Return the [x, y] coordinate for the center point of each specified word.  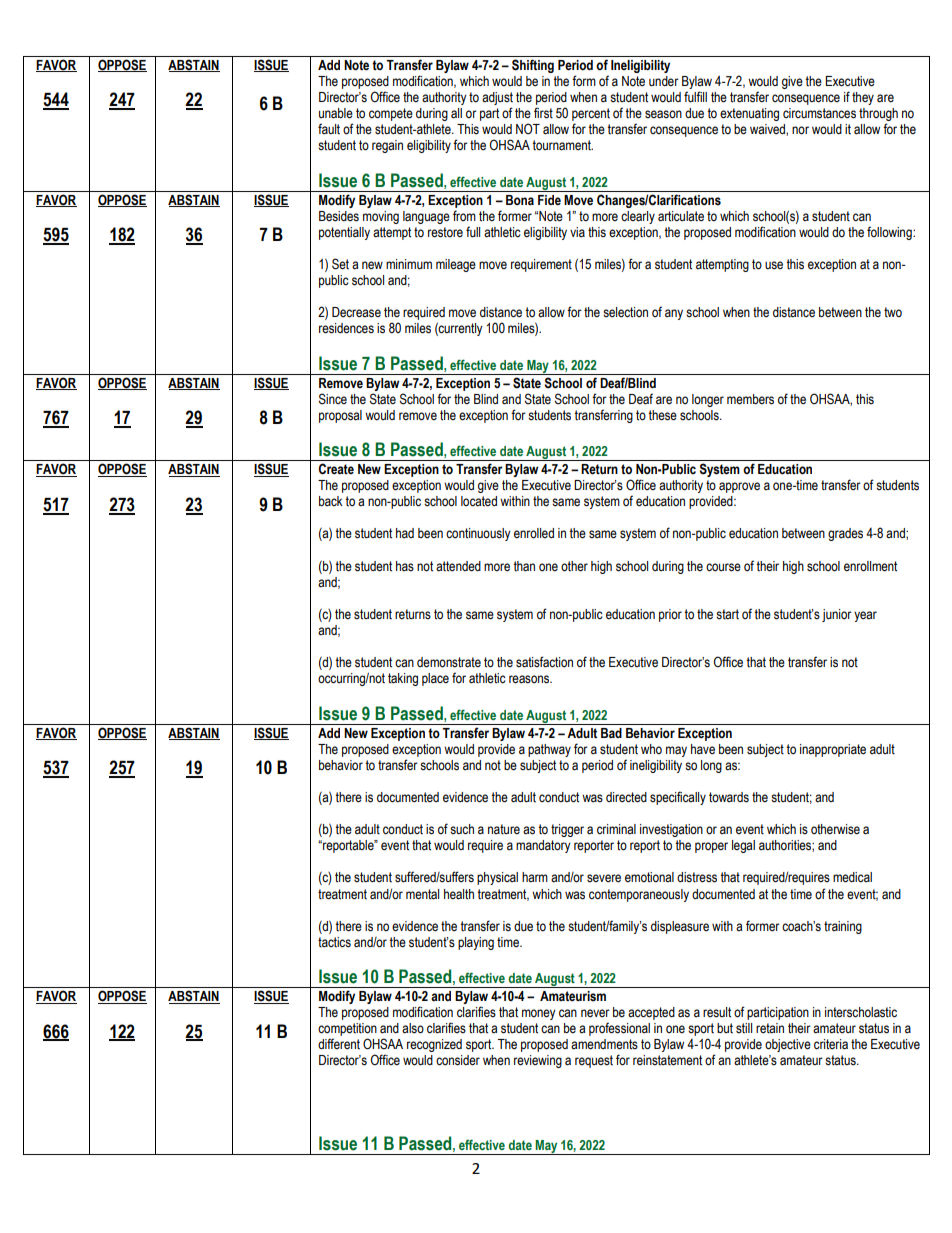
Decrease [356, 312]
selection [625, 312]
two [893, 312]
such [462, 829]
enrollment [870, 566]
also [413, 1028]
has [405, 566]
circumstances [819, 113]
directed [626, 797]
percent [591, 114]
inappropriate [833, 750]
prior [670, 615]
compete [391, 114]
